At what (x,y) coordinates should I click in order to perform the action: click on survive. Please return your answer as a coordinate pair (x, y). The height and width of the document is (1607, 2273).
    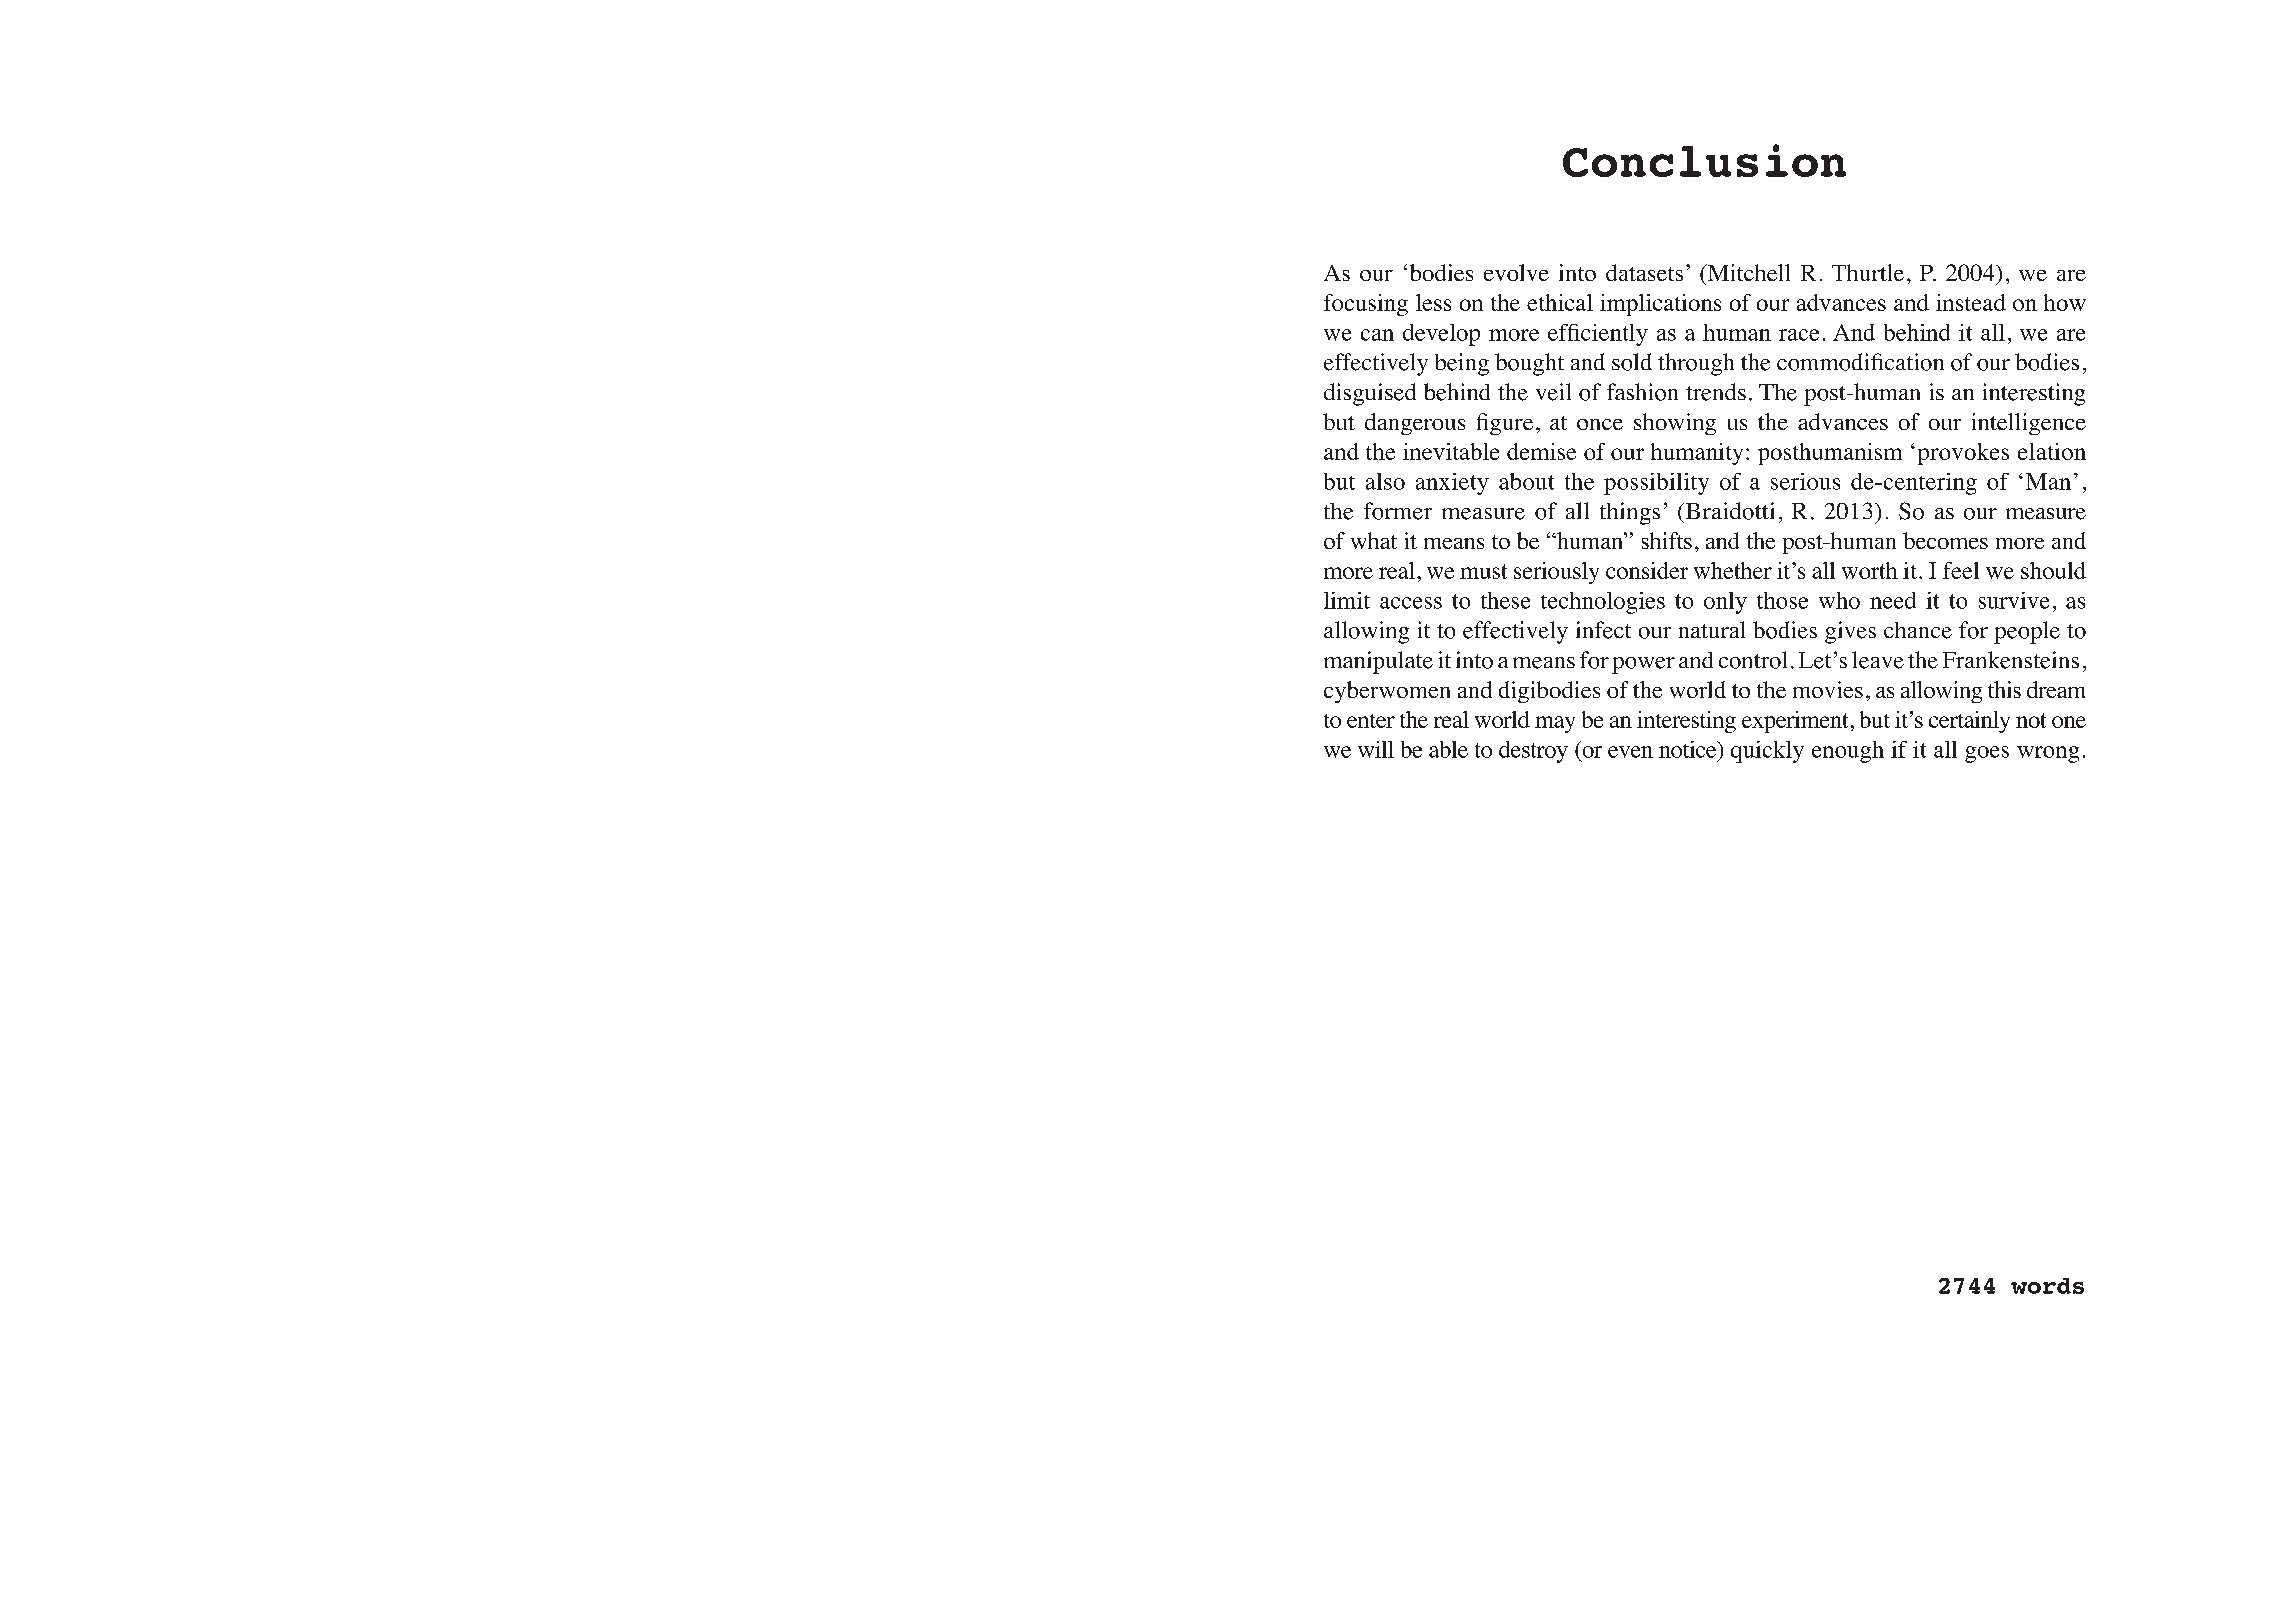
    Looking at the image, I should click on (2014, 600).
